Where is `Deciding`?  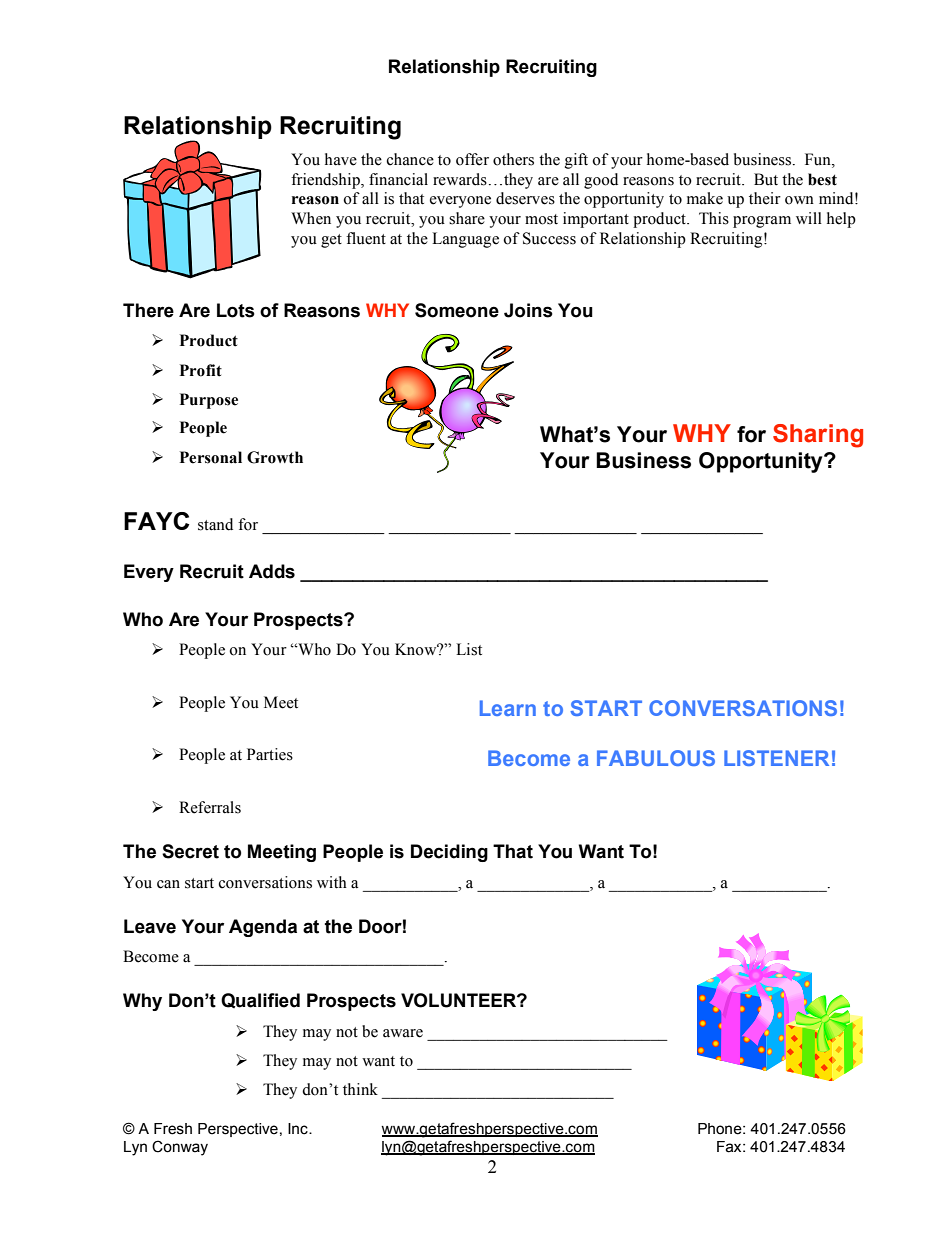 Deciding is located at coordinates (449, 853).
